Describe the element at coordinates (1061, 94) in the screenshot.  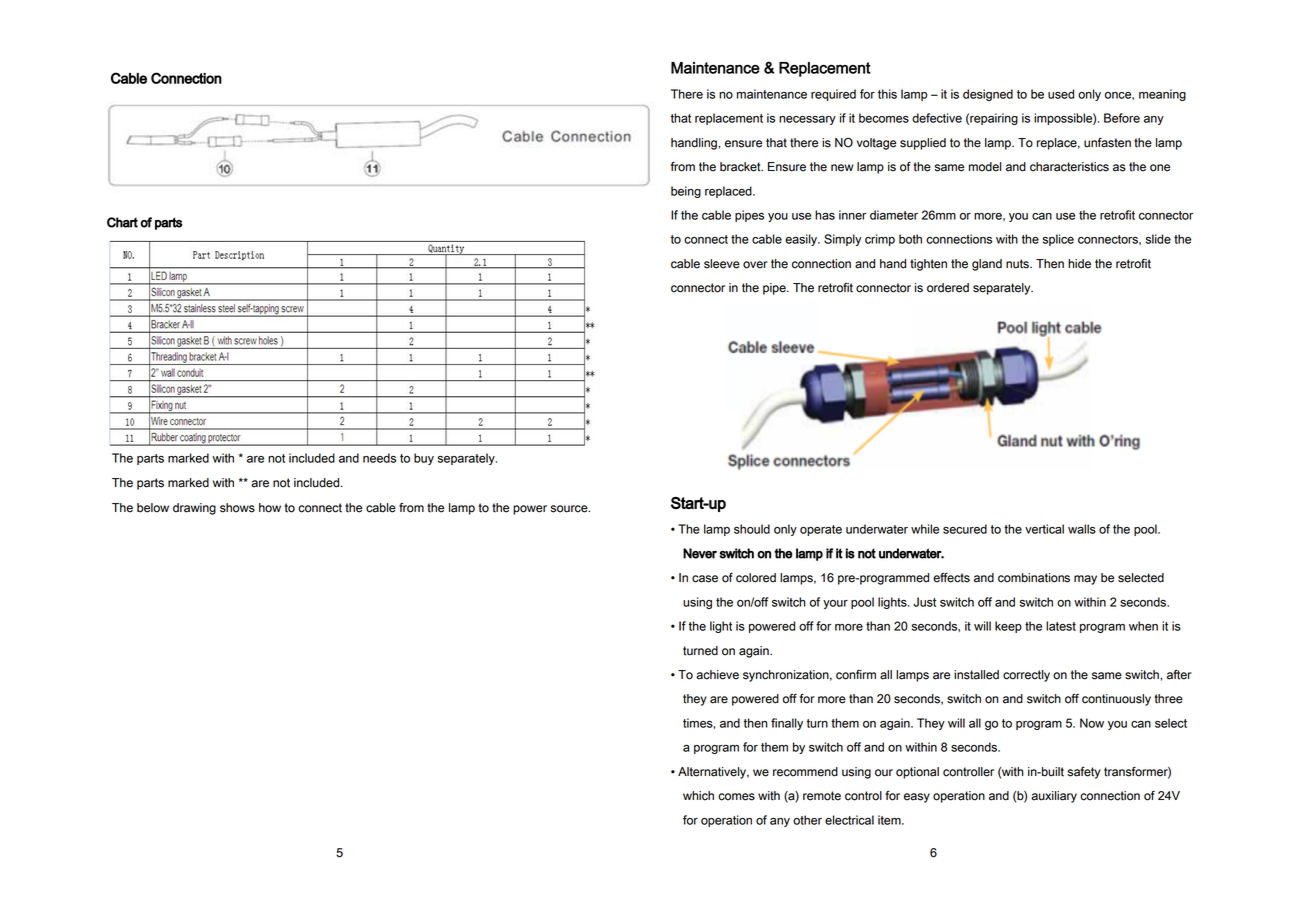
I see `used` at that location.
